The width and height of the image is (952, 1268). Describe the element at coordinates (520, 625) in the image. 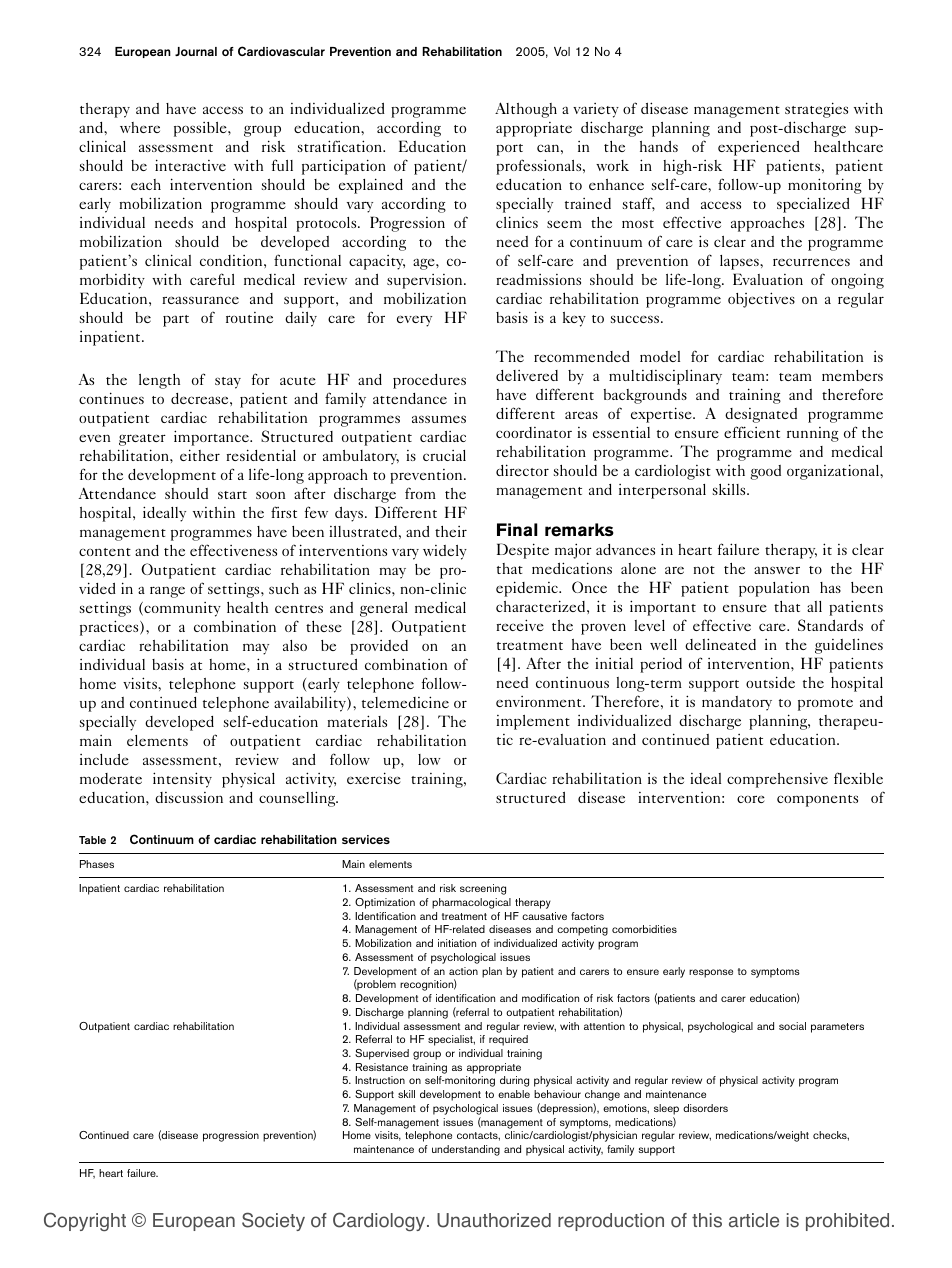

I see `receive` at that location.
